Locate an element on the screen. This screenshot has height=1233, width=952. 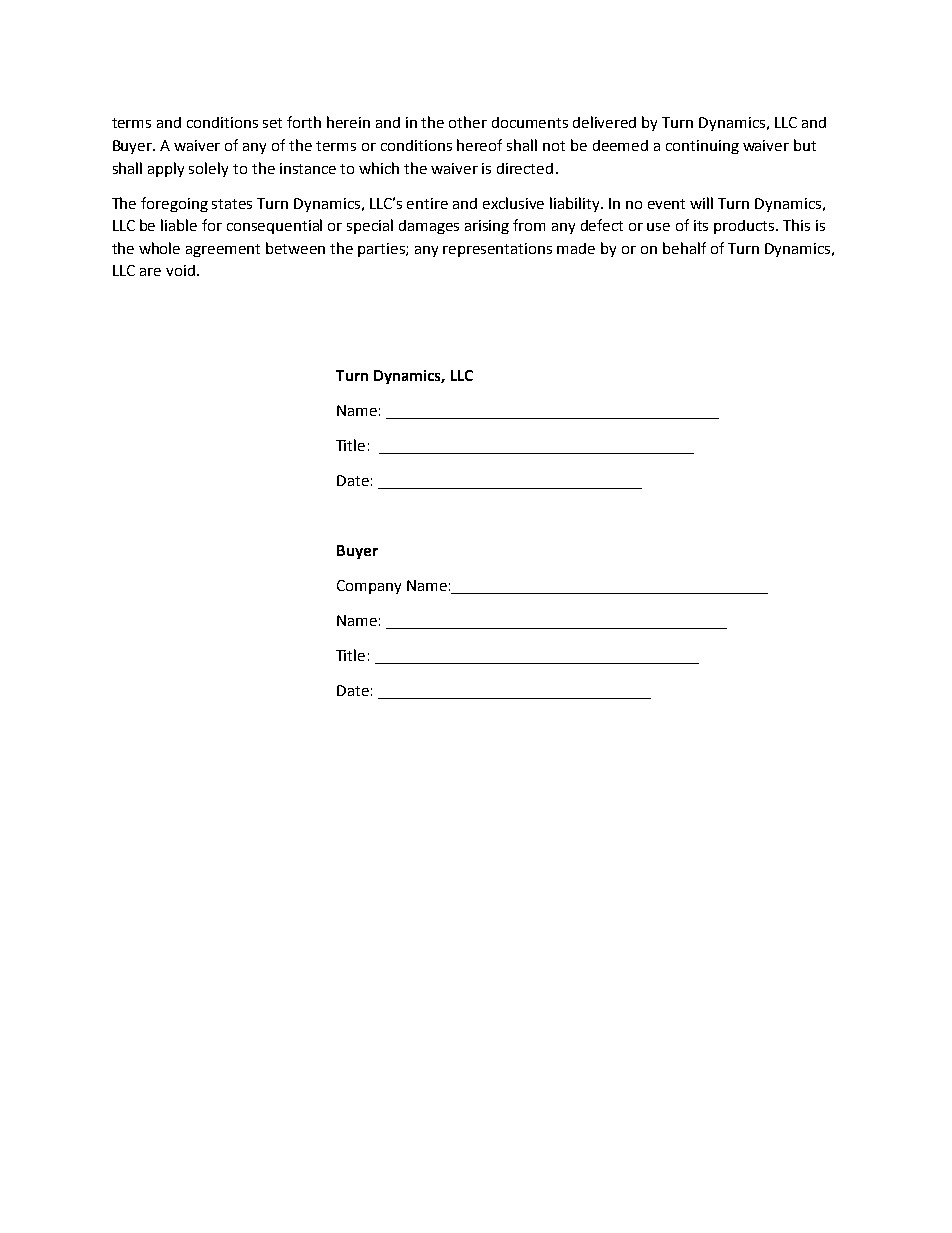
Company is located at coordinates (369, 587).
